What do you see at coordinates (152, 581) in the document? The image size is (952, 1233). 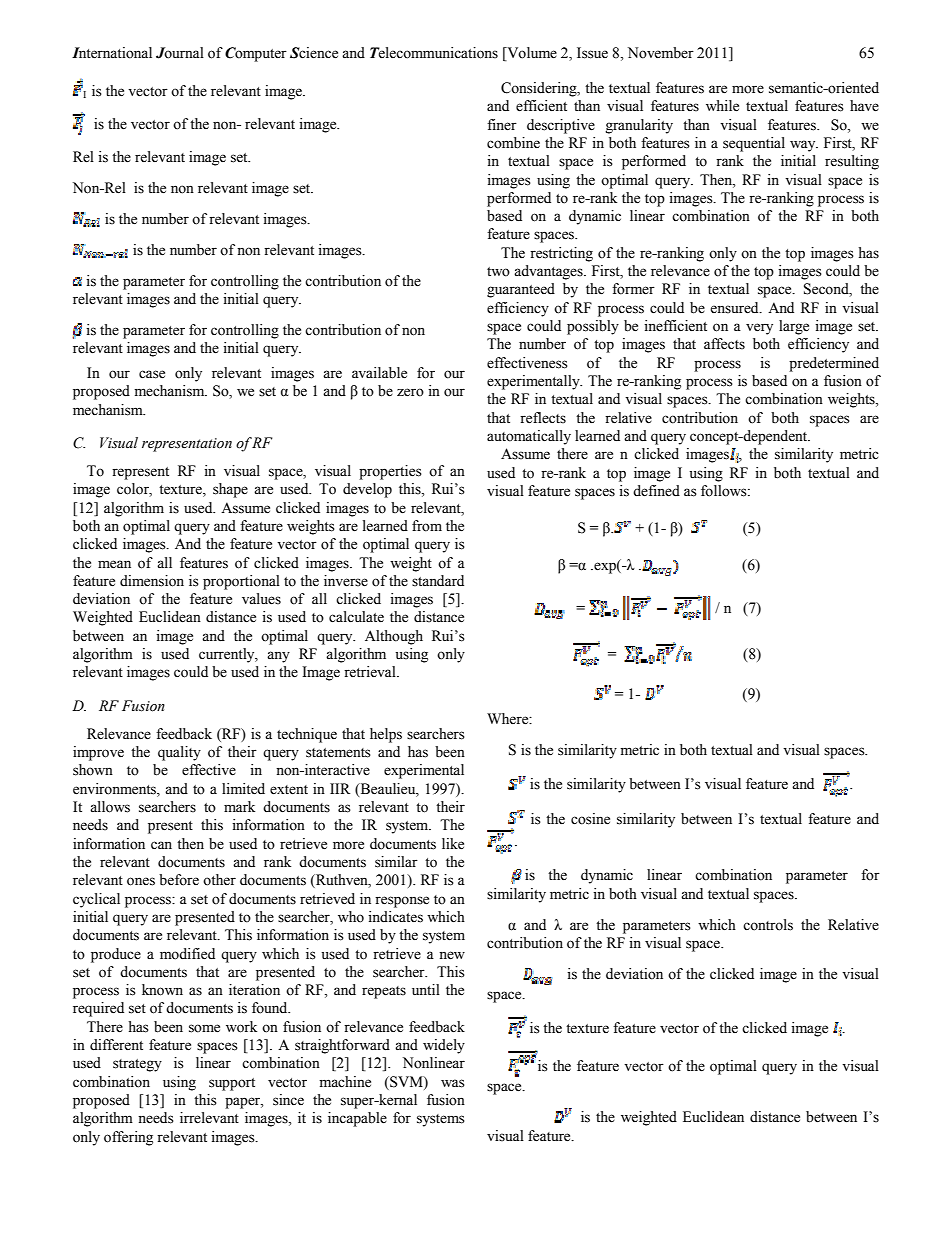 I see `dimension` at bounding box center [152, 581].
